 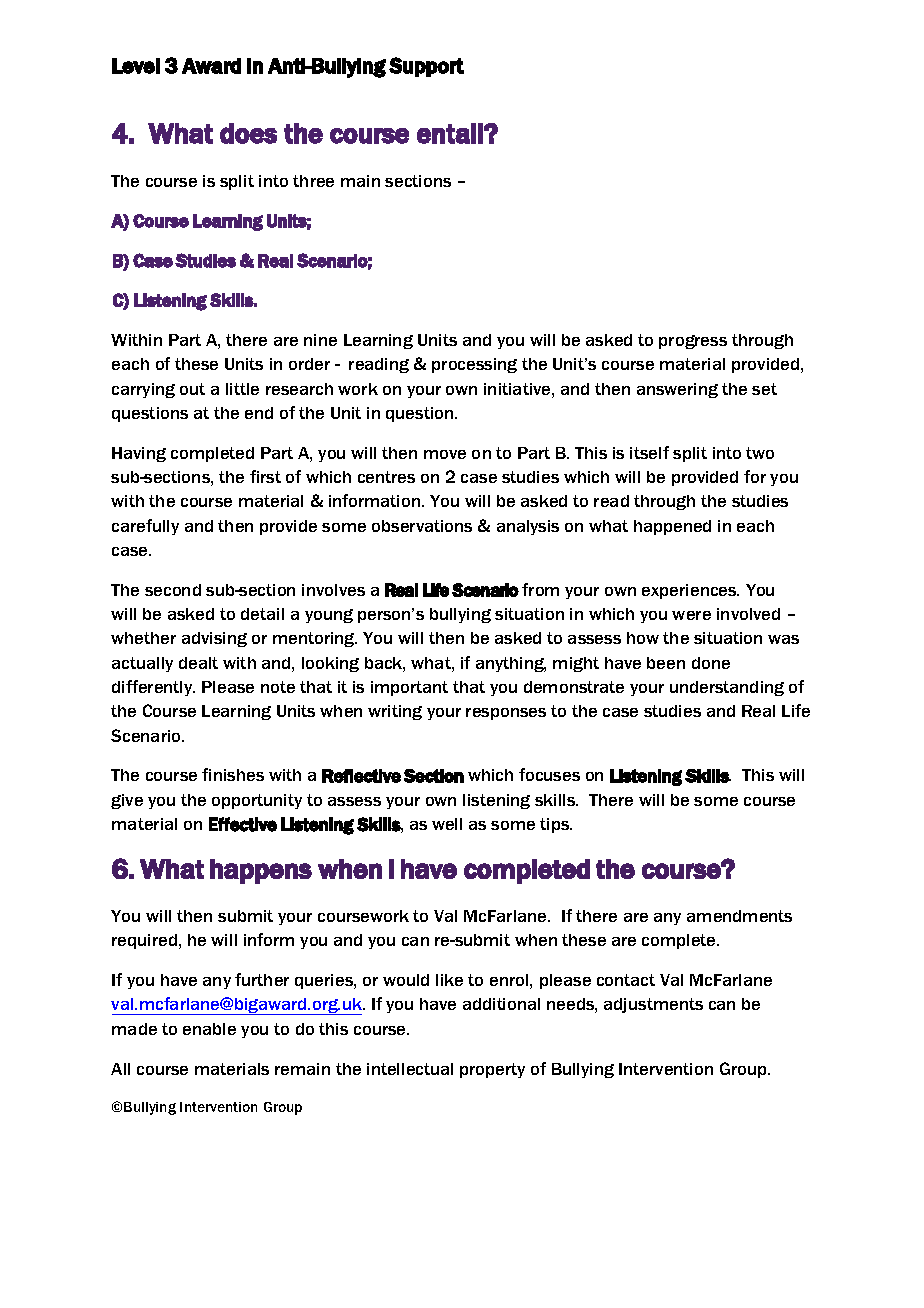 What do you see at coordinates (506, 714) in the screenshot?
I see `responses` at bounding box center [506, 714].
